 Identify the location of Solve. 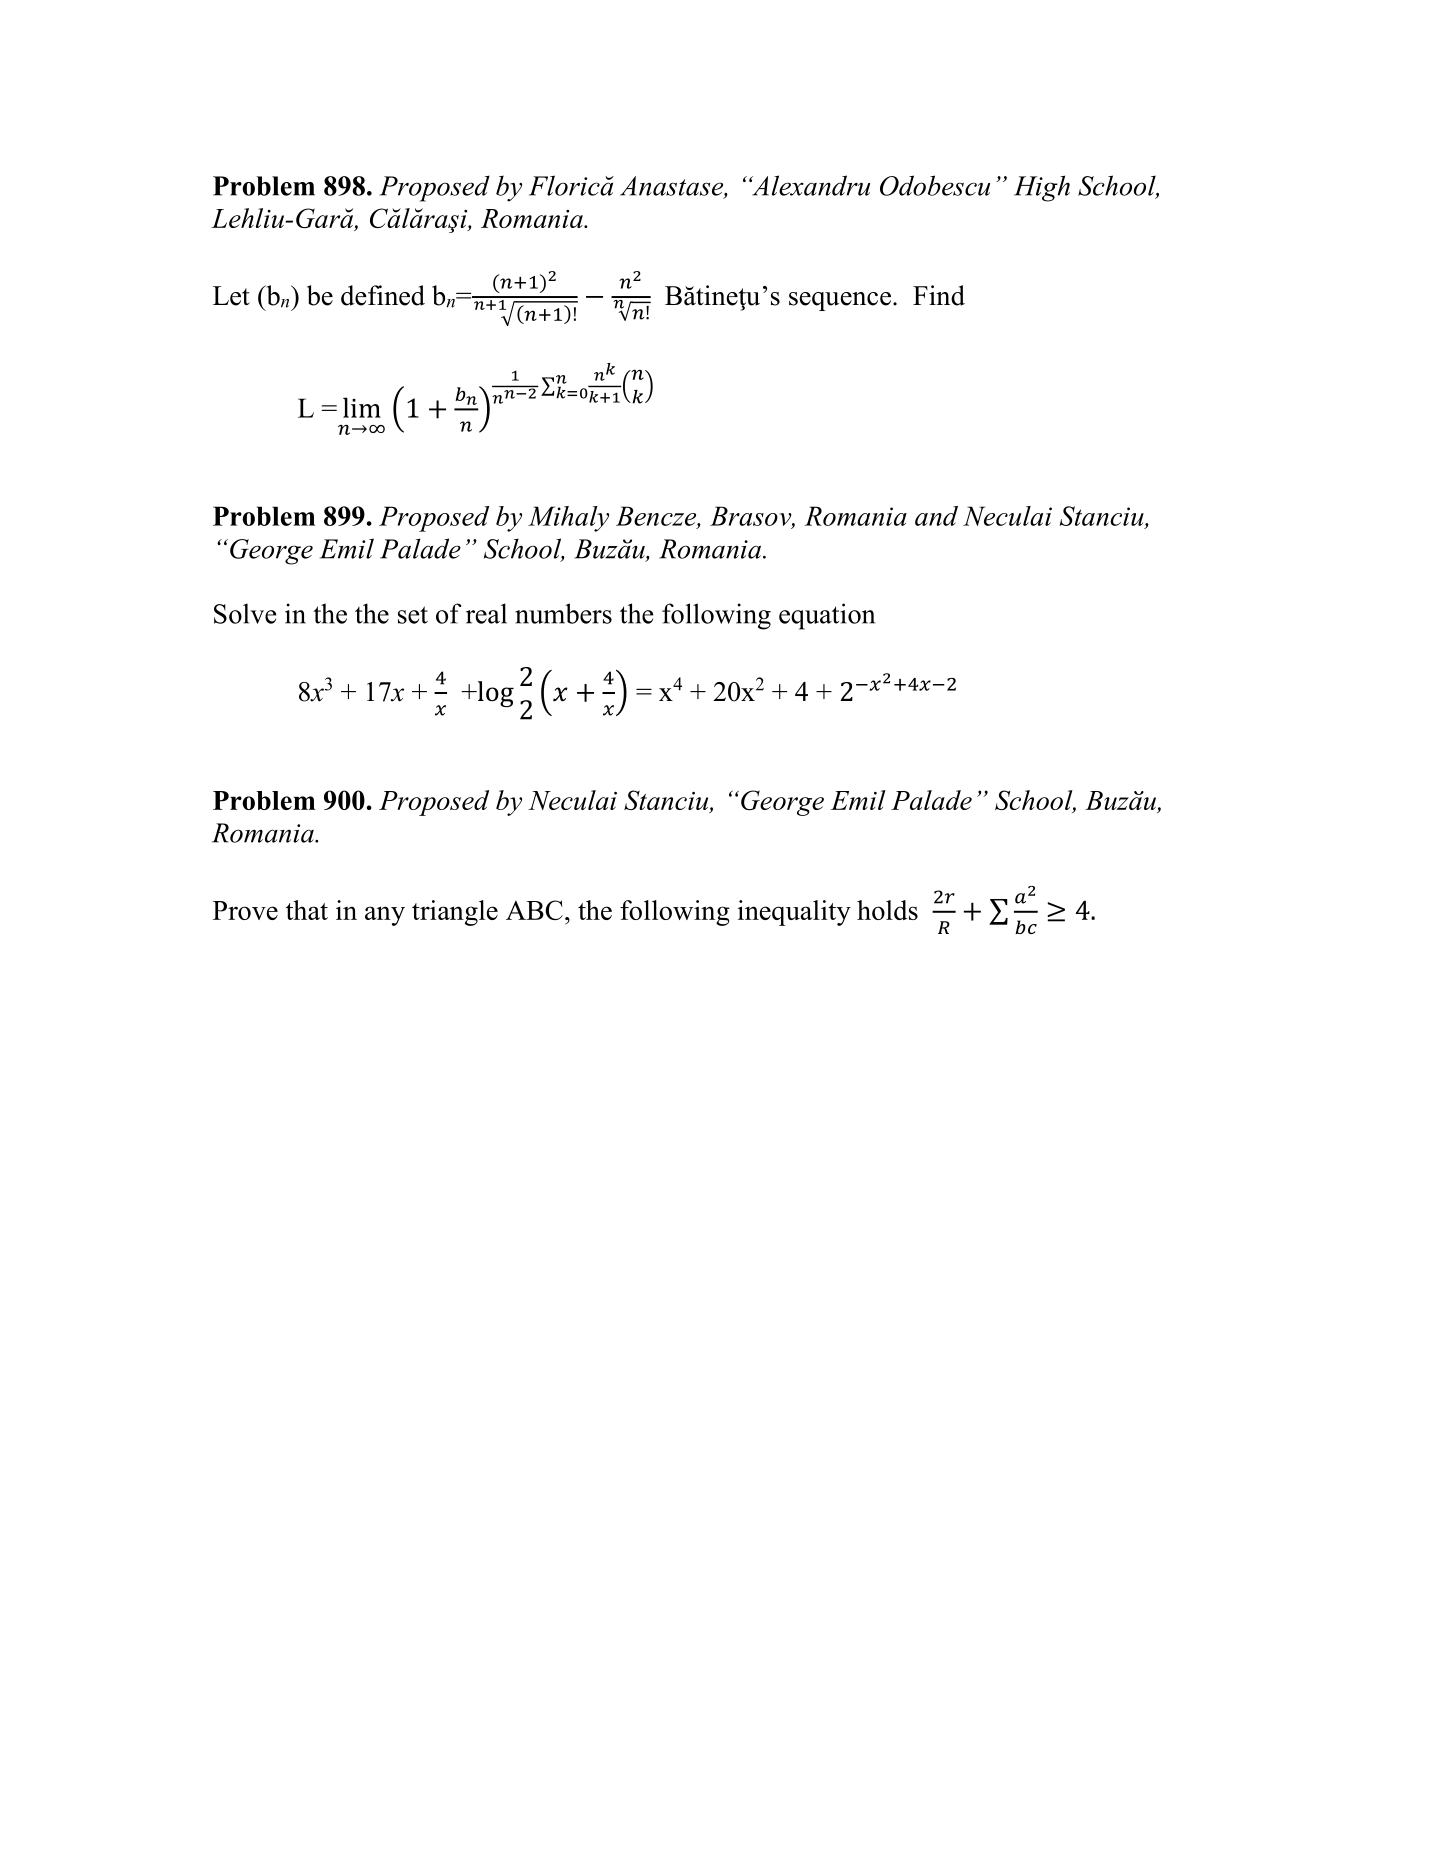
(245, 613).
